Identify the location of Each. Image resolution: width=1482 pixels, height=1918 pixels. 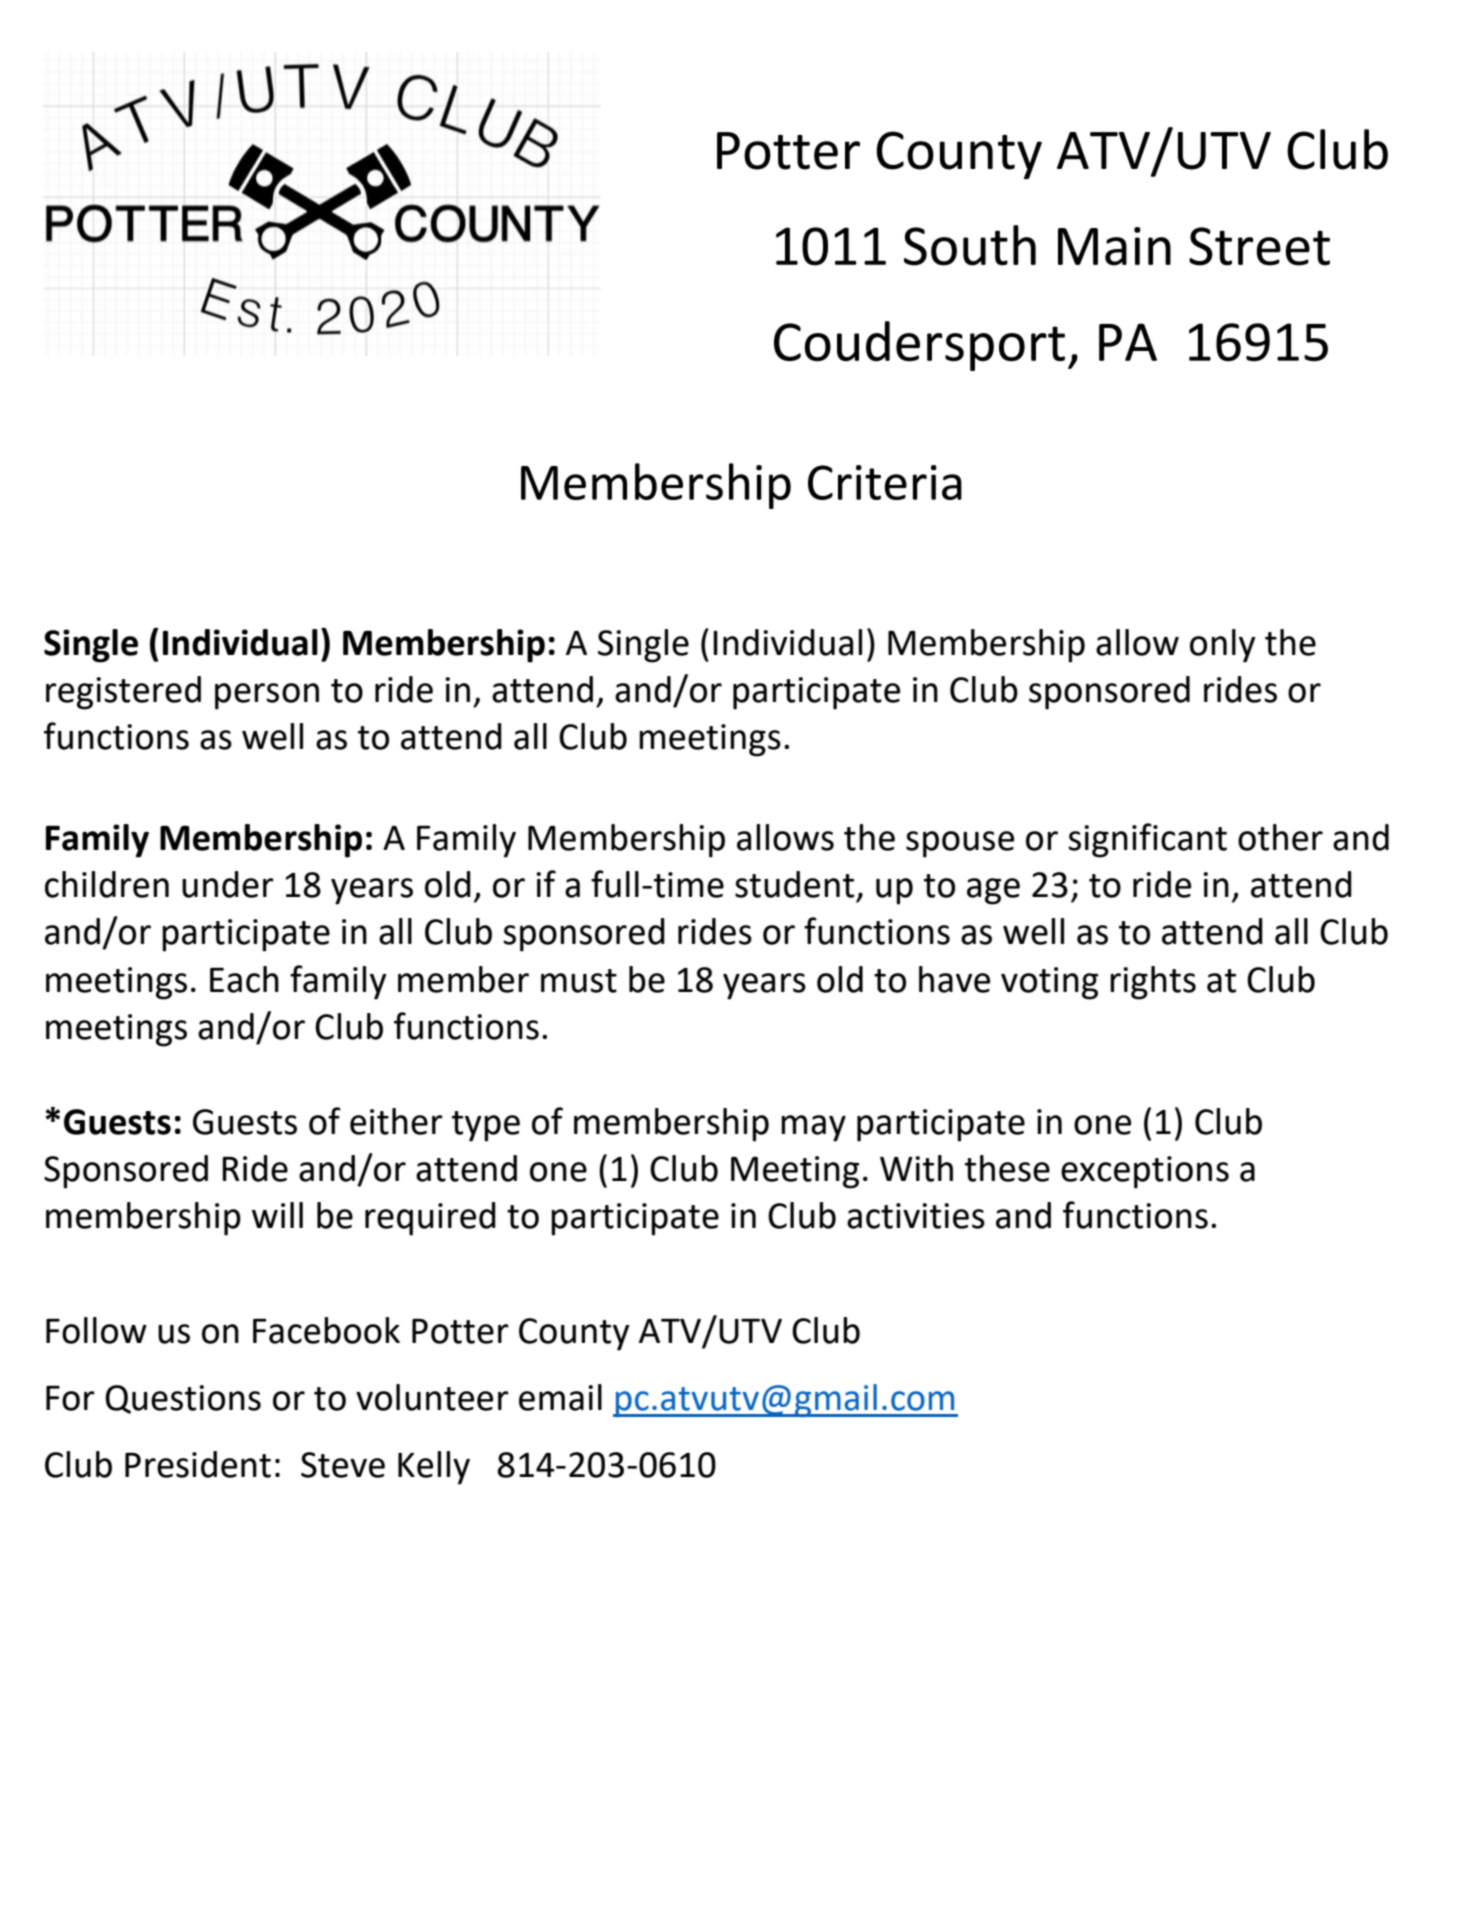
(244, 979).
